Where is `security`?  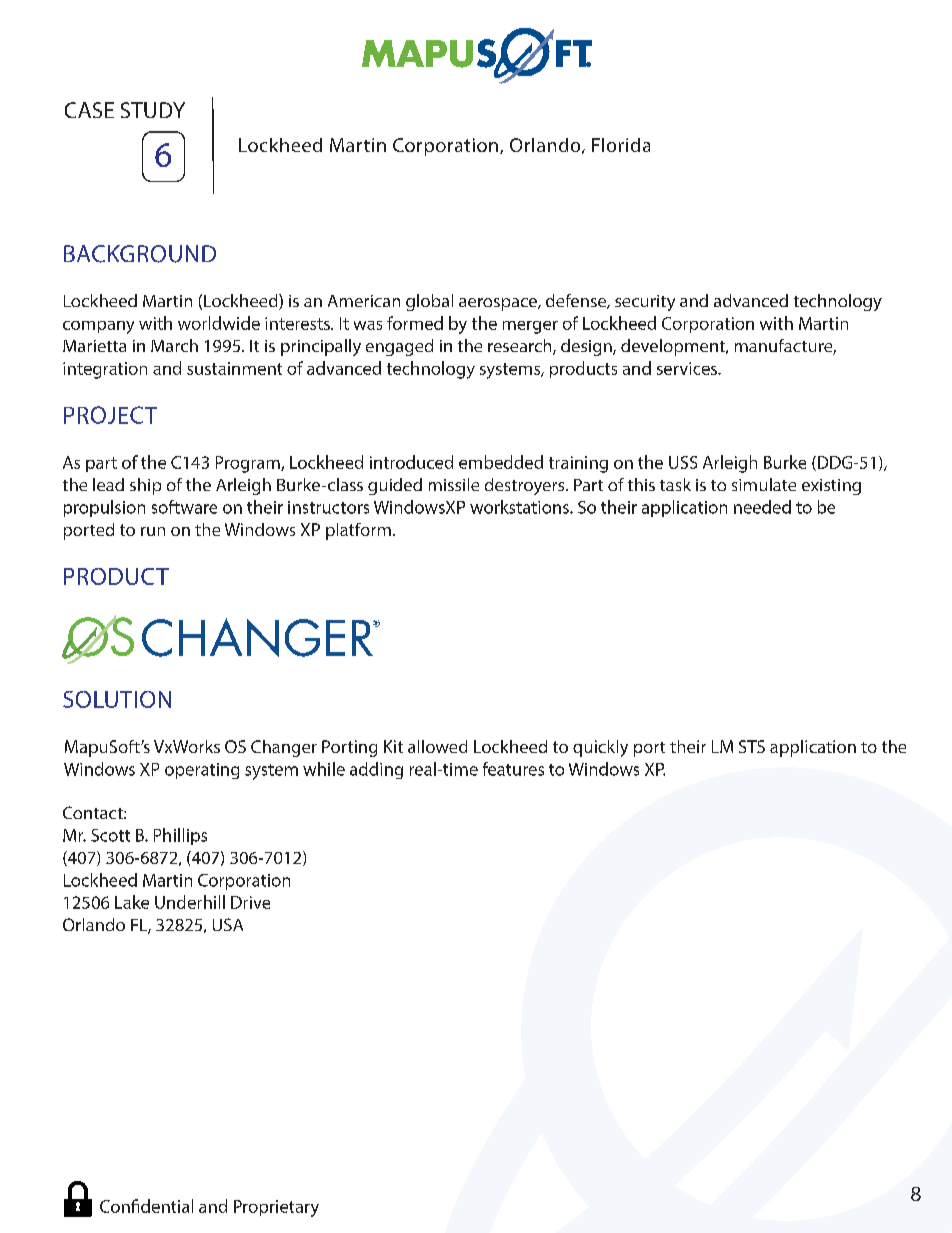
security is located at coordinates (645, 303).
